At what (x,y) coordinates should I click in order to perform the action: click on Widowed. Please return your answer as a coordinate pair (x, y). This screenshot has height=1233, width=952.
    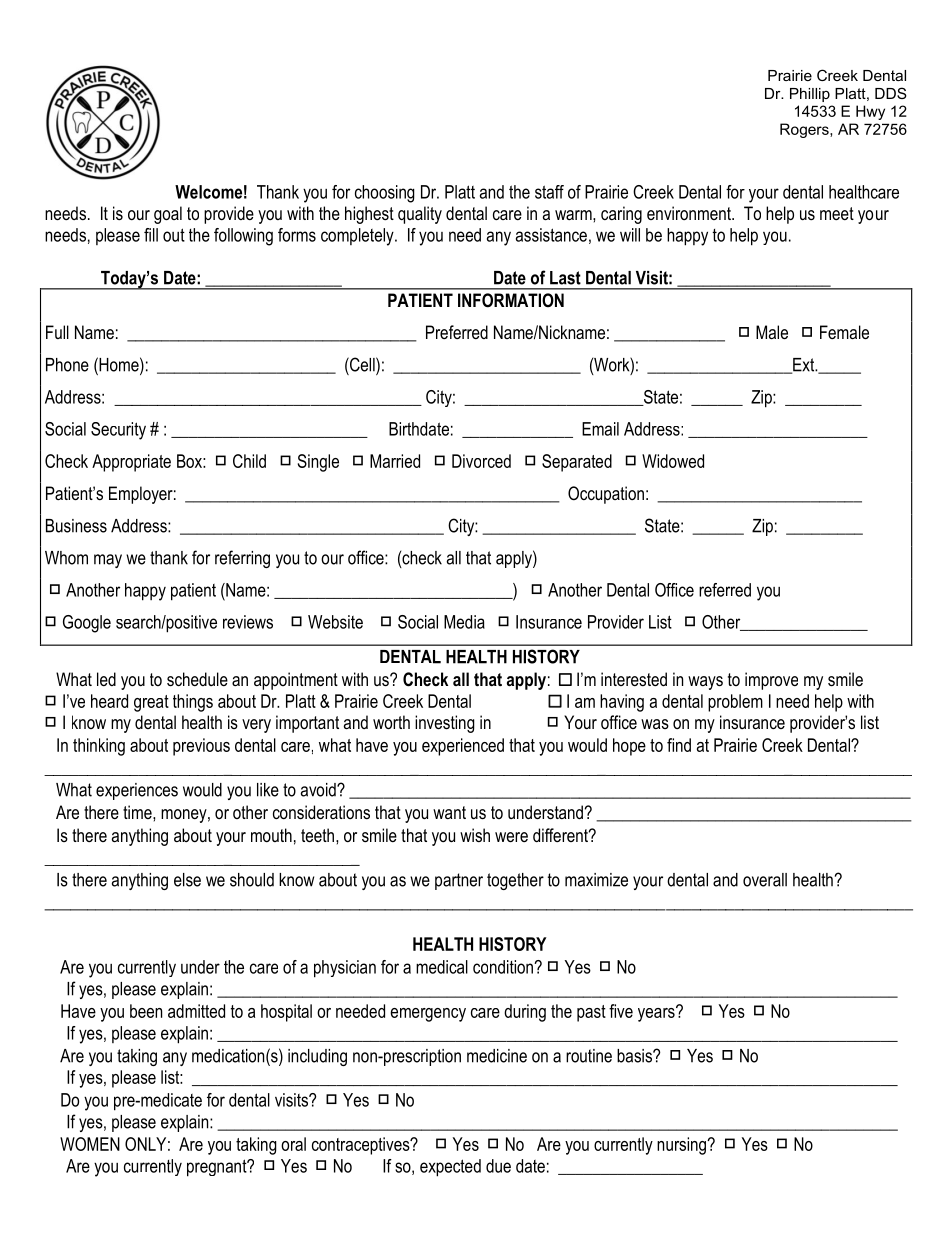
    Looking at the image, I should click on (673, 461).
